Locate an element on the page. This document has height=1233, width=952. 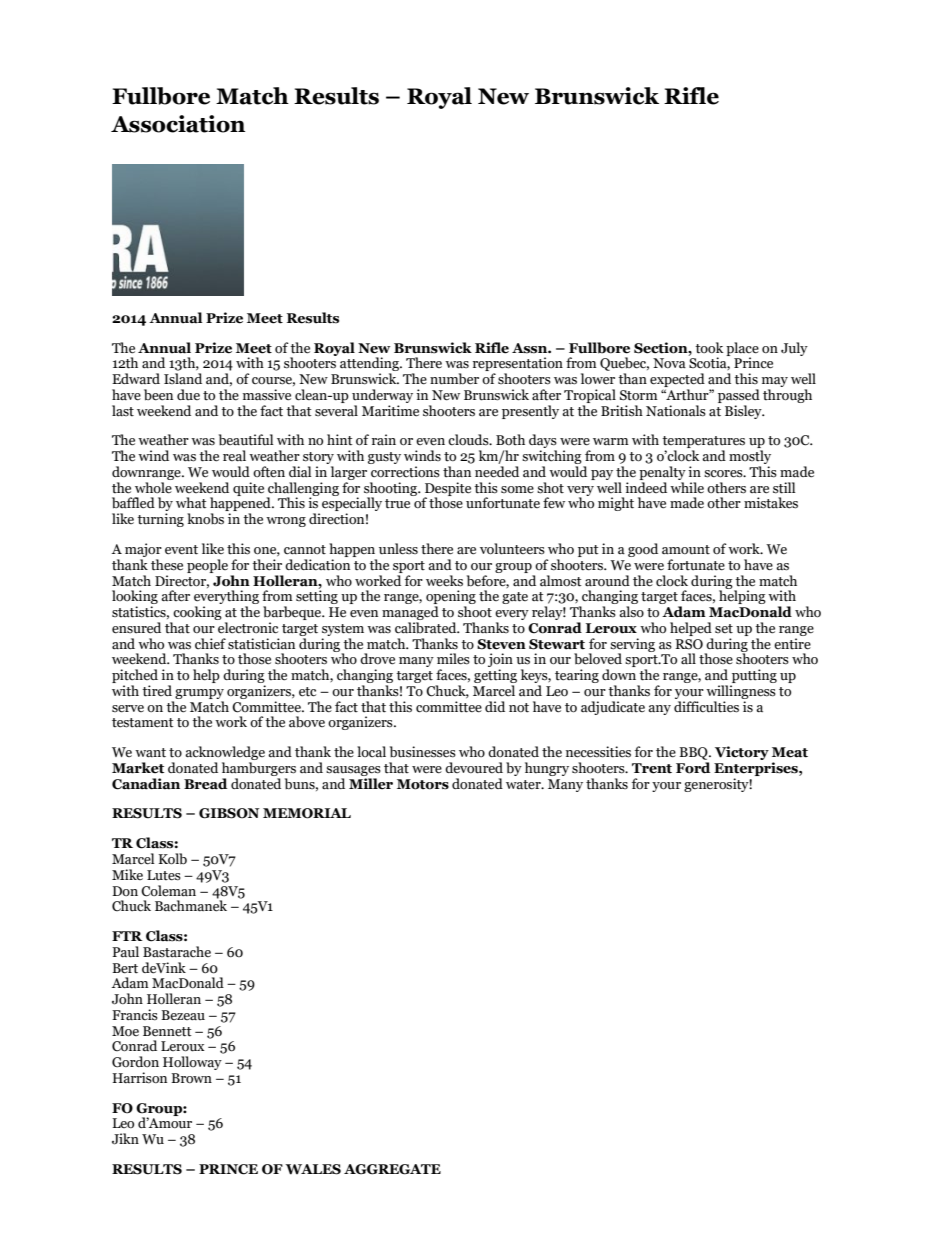
took is located at coordinates (709, 348).
